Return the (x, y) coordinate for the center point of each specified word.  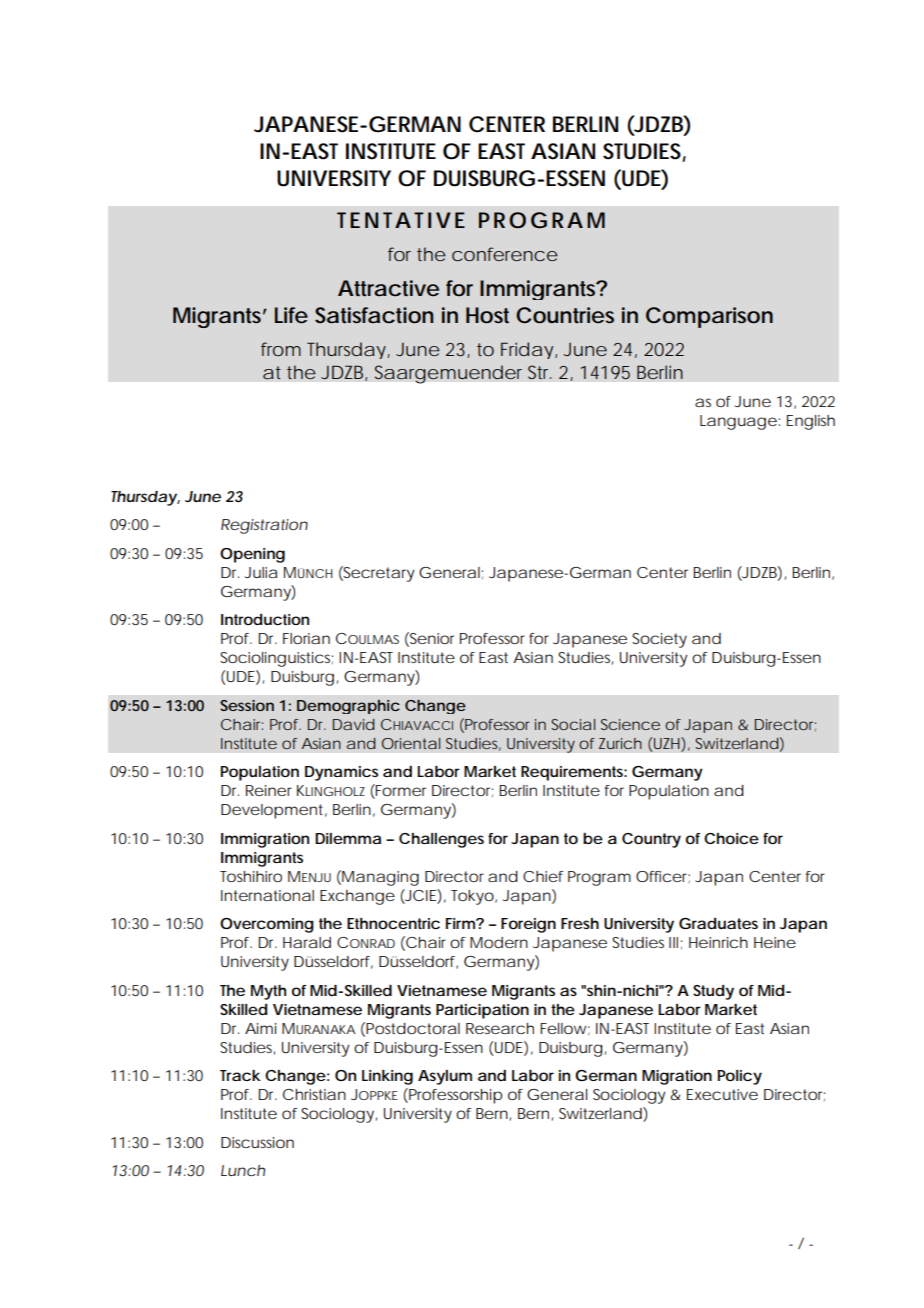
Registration (264, 526)
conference (505, 254)
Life (291, 315)
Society (659, 640)
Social (573, 724)
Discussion (257, 1142)
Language (738, 422)
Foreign (528, 925)
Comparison (709, 317)
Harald (307, 942)
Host (487, 315)
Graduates (718, 923)
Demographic (348, 707)
